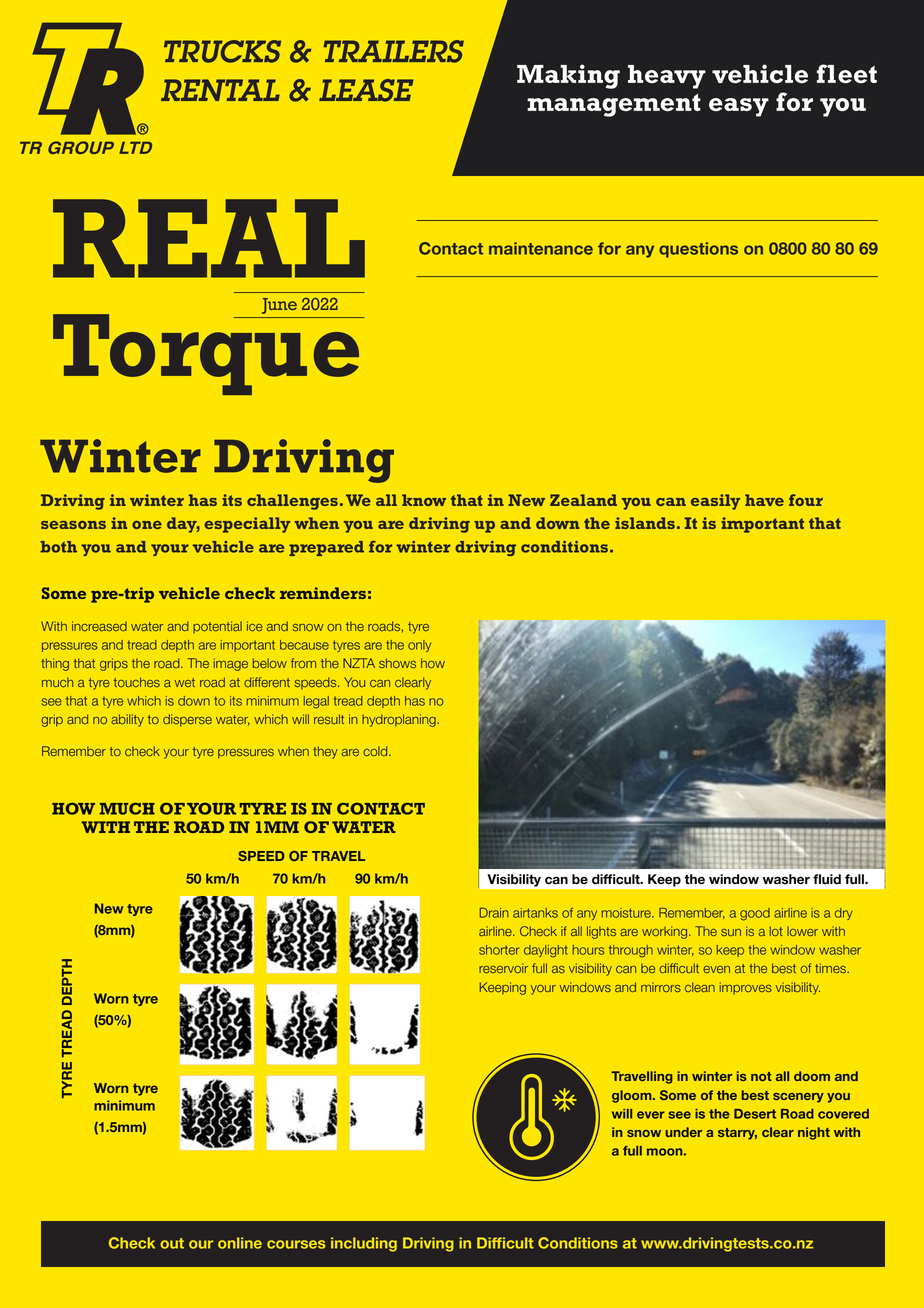 Image resolution: width=924 pixels, height=1308 pixels. Describe the element at coordinates (172, 1243) in the document. I see `out` at that location.
